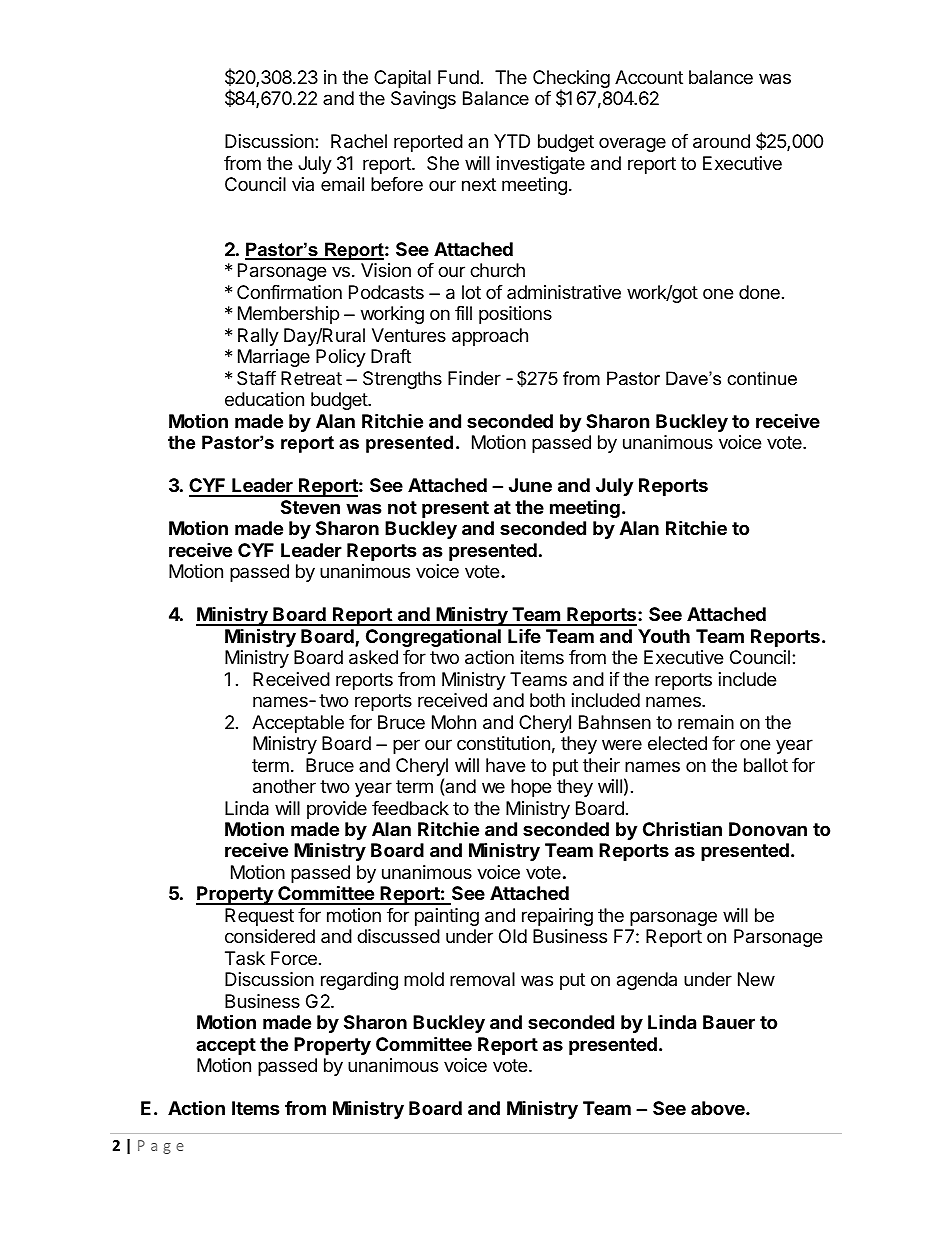  I want to click on Force, so click(294, 958).
